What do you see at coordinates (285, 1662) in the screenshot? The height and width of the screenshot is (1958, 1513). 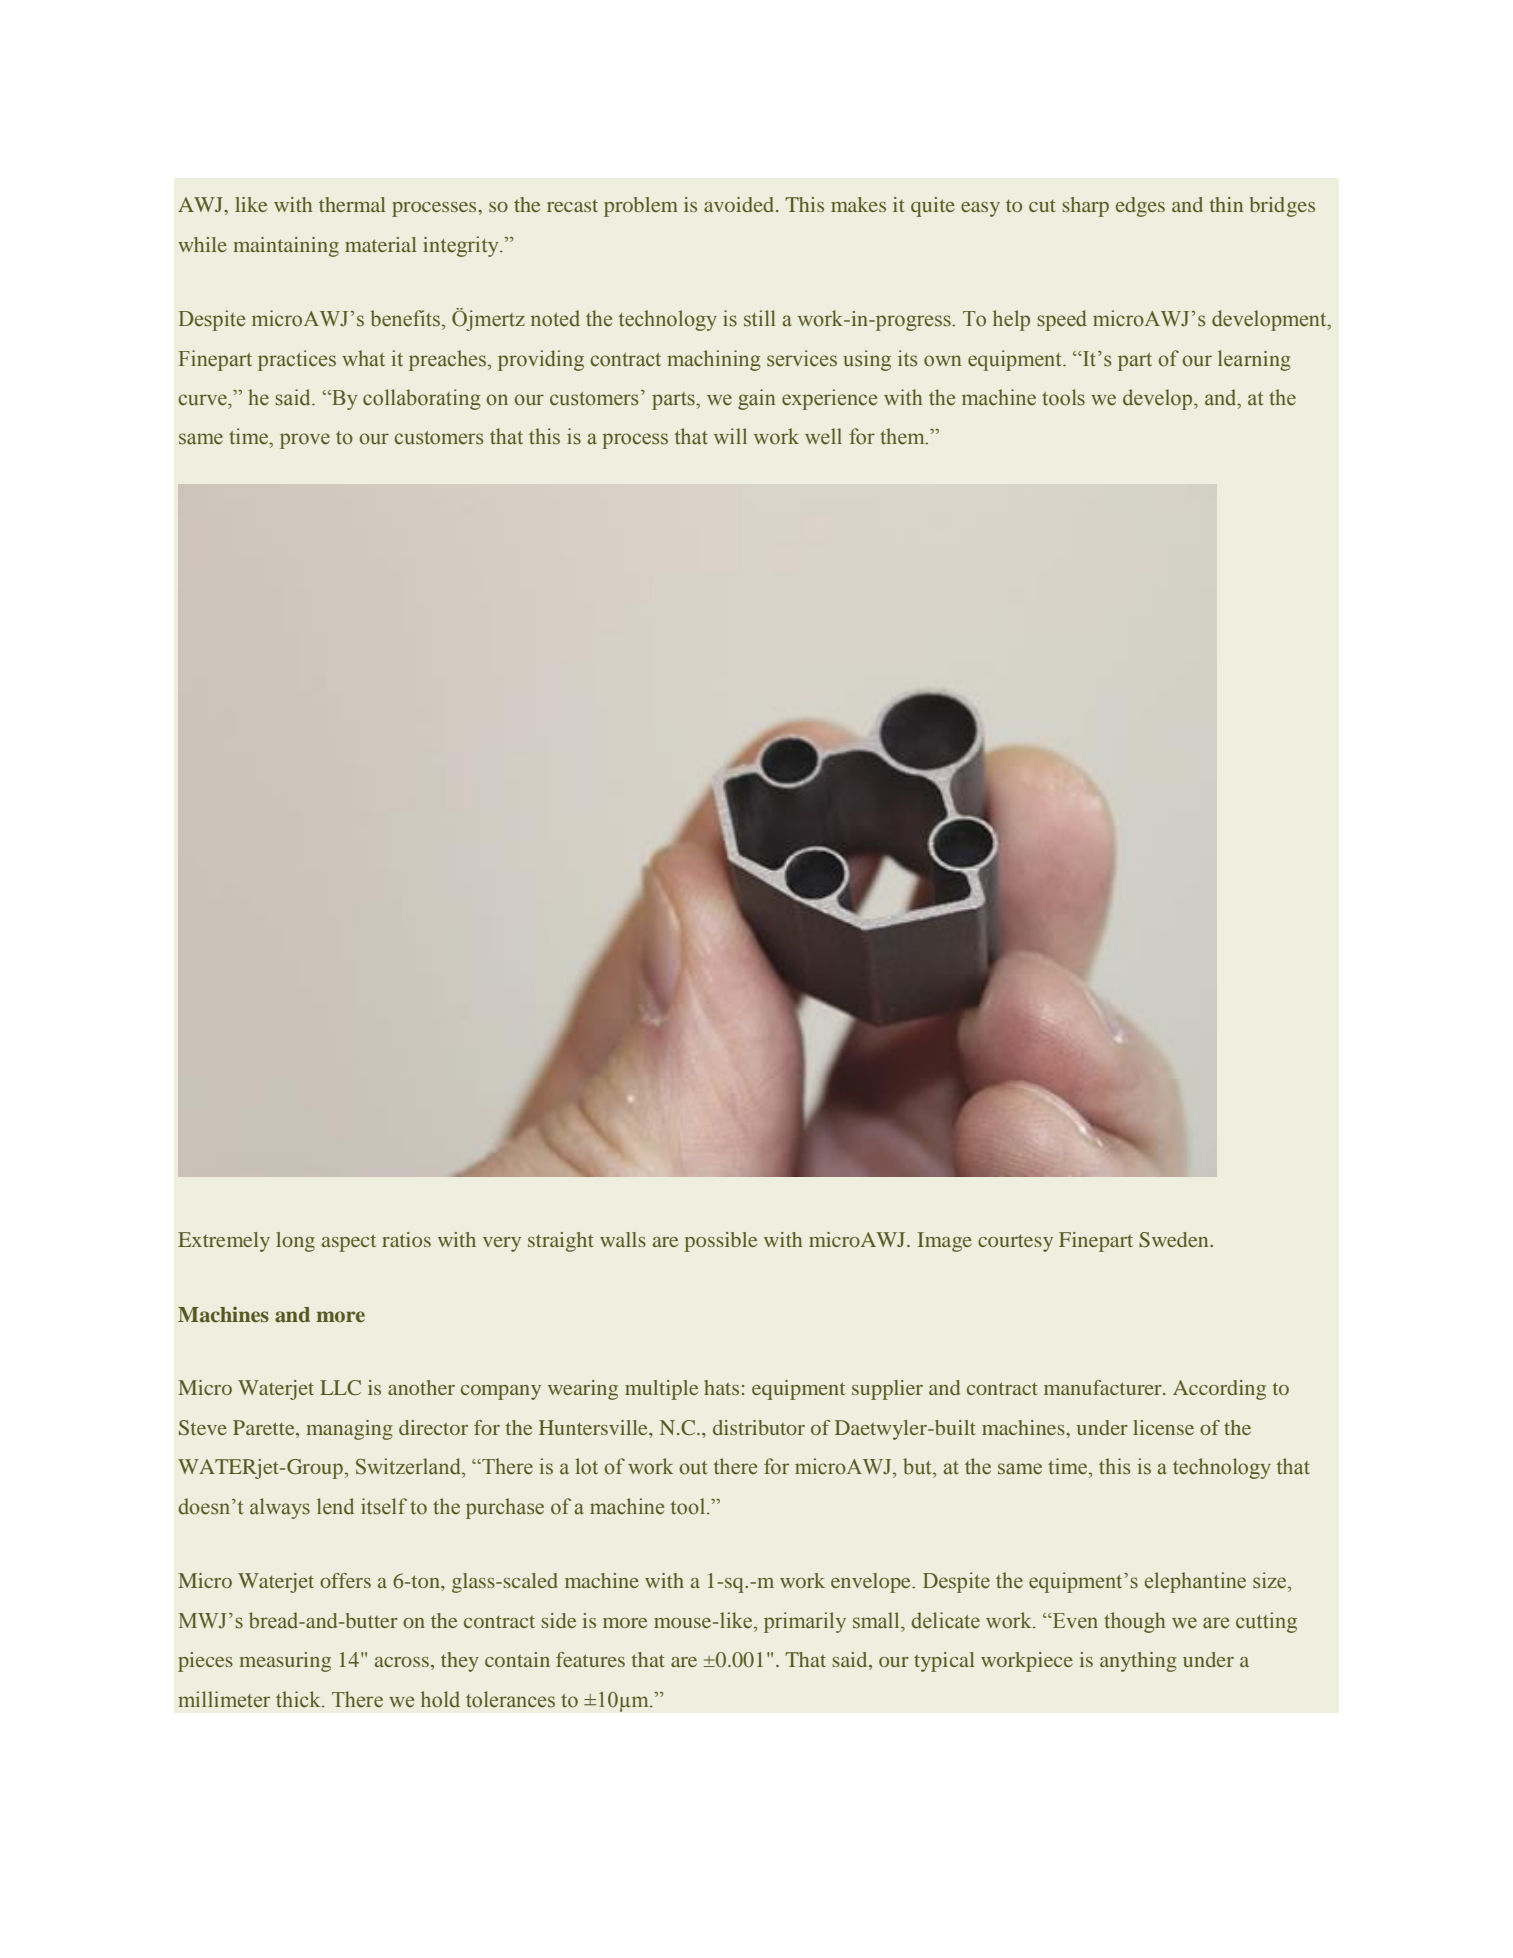 I see `measuring` at bounding box center [285, 1662].
